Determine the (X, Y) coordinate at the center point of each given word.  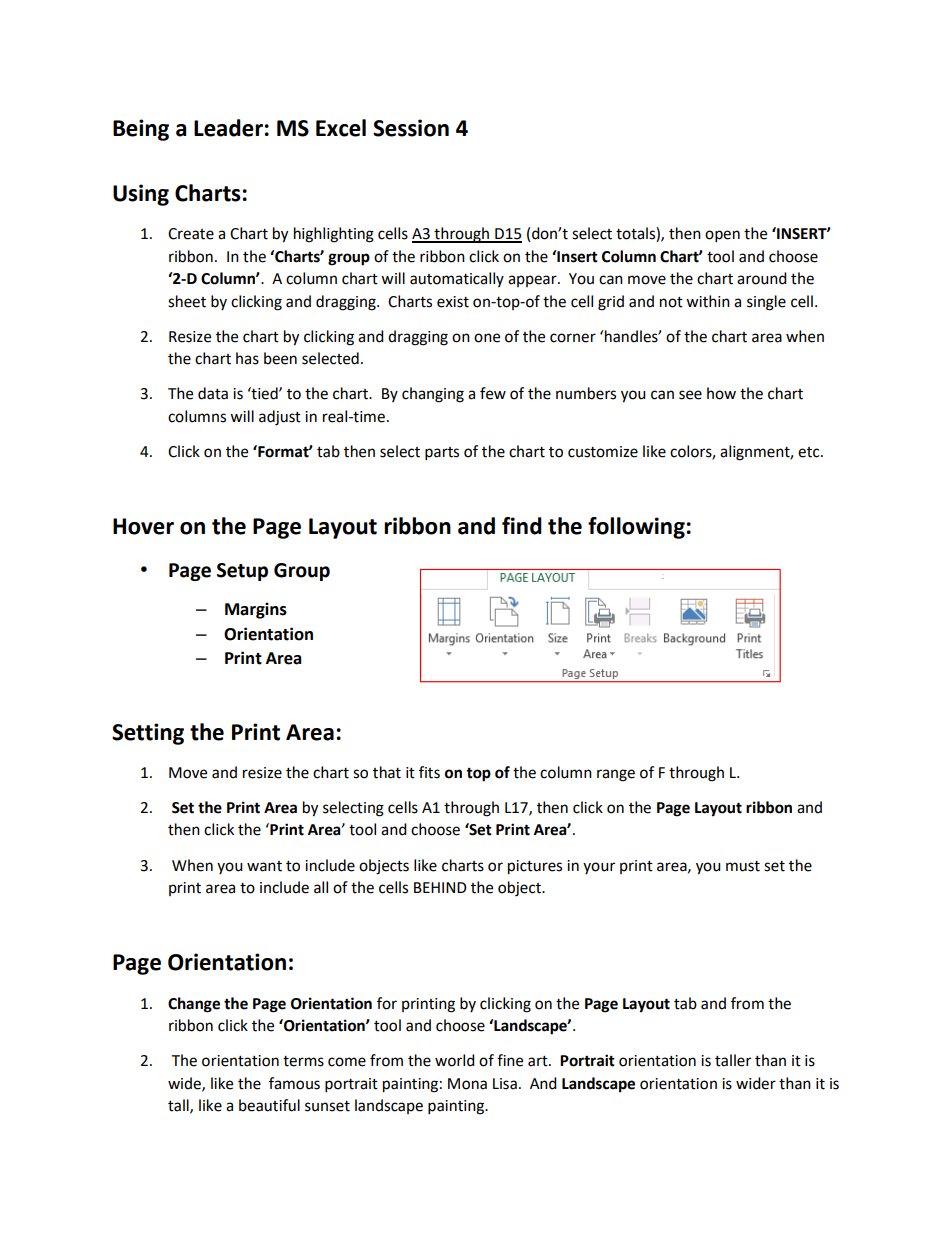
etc (810, 452)
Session (411, 128)
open (722, 236)
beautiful (269, 1105)
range (616, 775)
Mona (467, 1084)
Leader (228, 128)
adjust (280, 418)
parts (442, 454)
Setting (148, 734)
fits (429, 772)
